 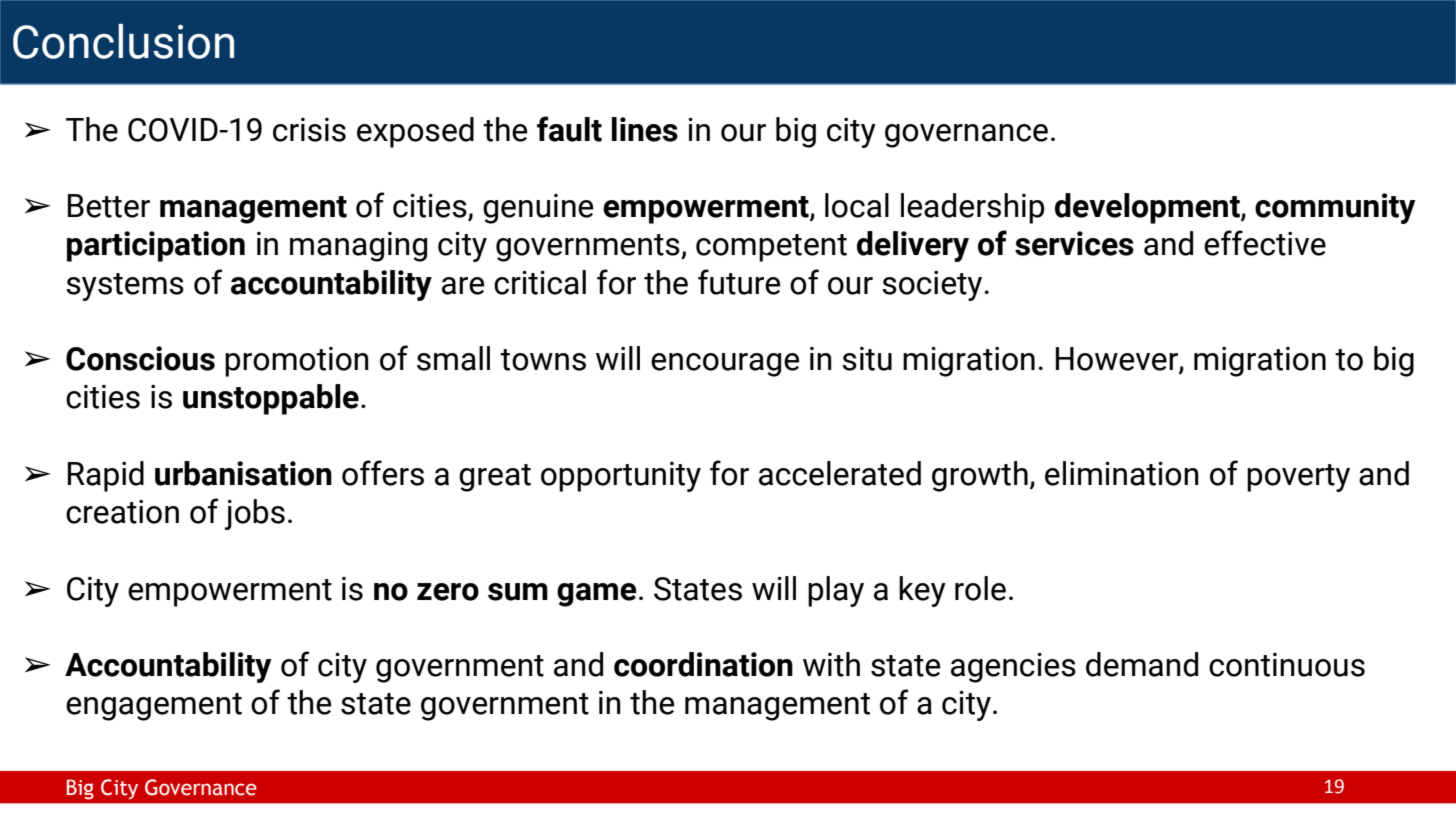 What do you see at coordinates (125, 287) in the page?
I see `systems` at bounding box center [125, 287].
